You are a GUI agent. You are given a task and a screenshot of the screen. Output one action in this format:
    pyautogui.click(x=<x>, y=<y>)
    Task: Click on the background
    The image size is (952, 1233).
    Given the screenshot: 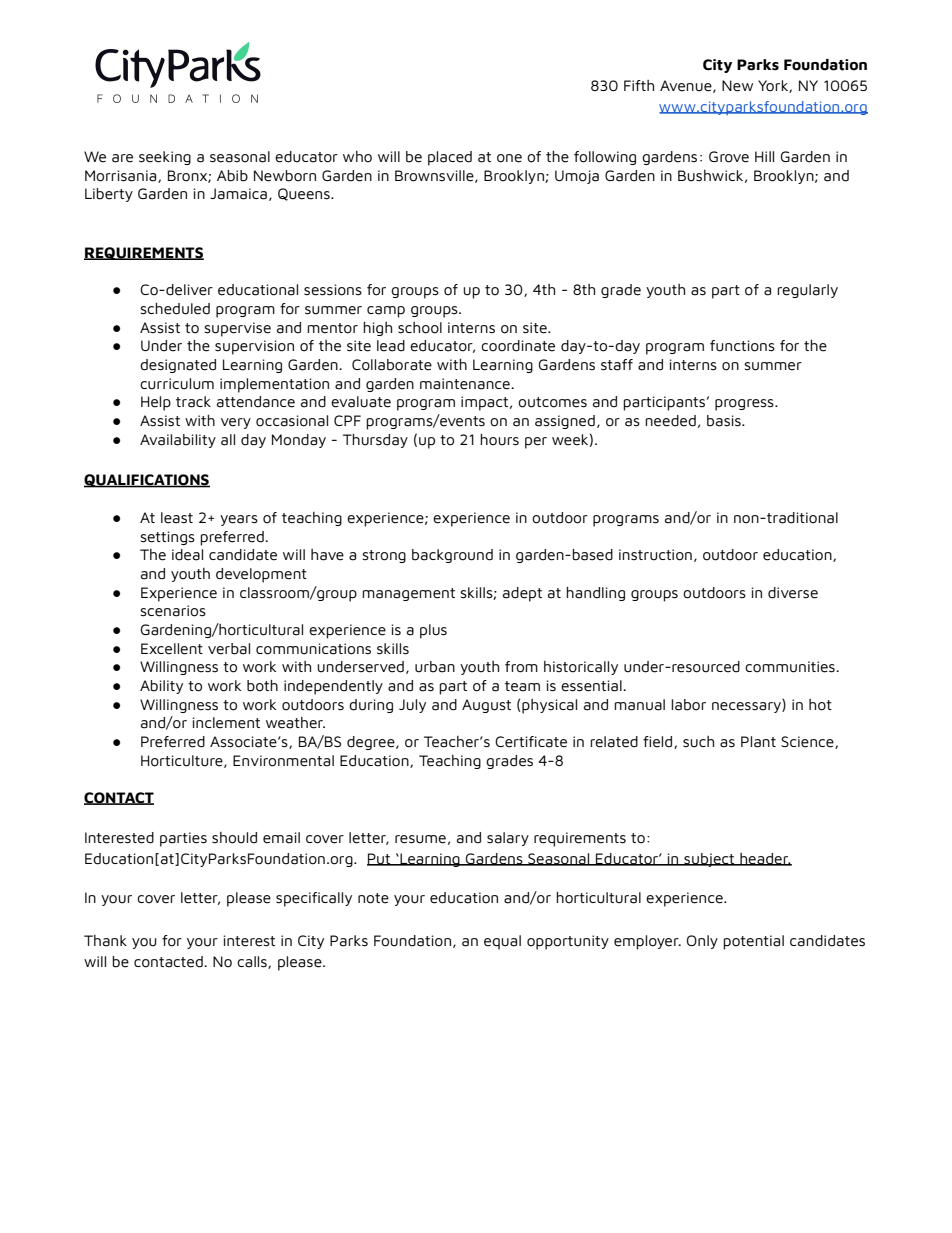 What is the action you would take?
    pyautogui.click(x=452, y=556)
